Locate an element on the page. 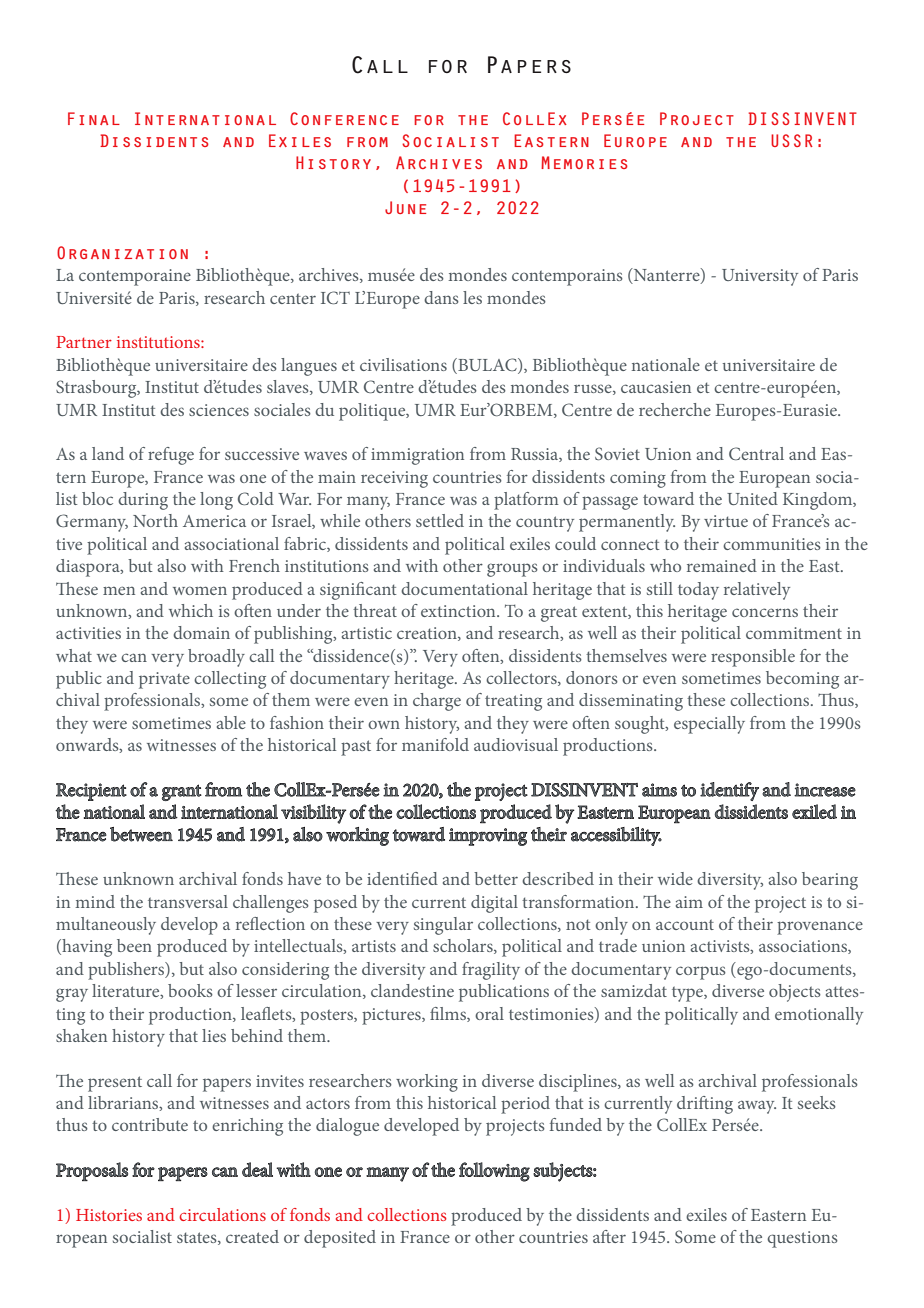  charge is located at coordinates (437, 702).
